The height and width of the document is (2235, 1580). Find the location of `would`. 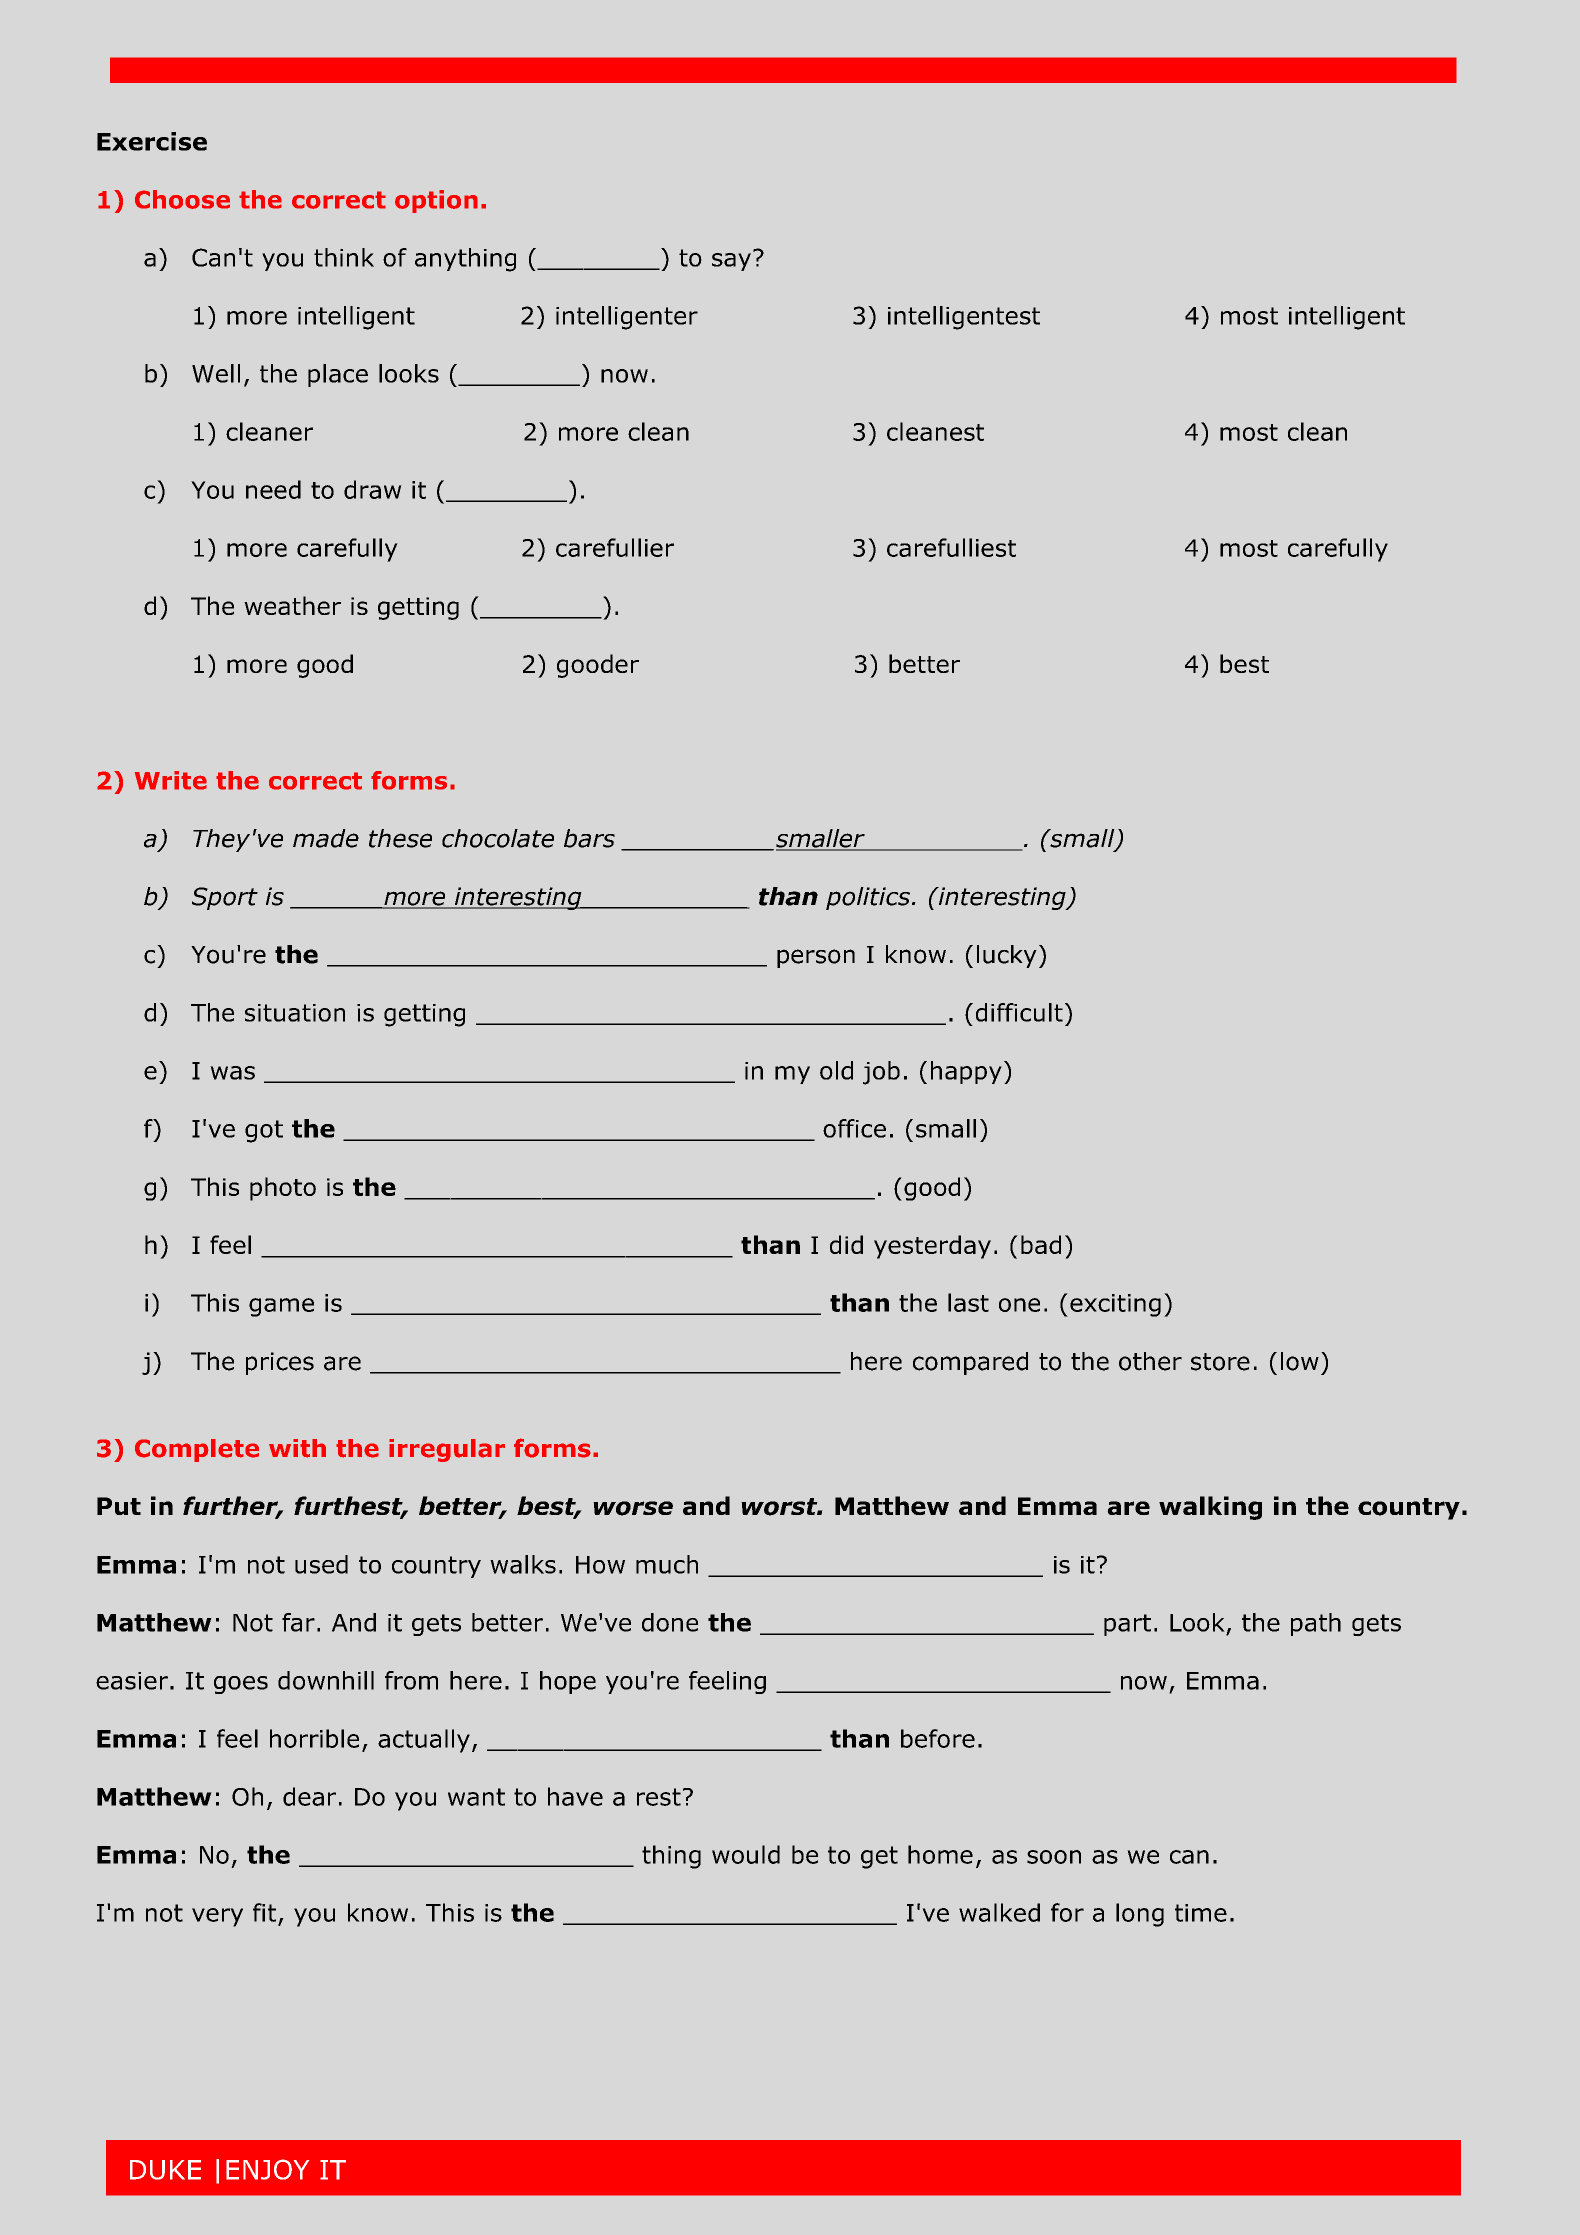

would is located at coordinates (746, 1854).
